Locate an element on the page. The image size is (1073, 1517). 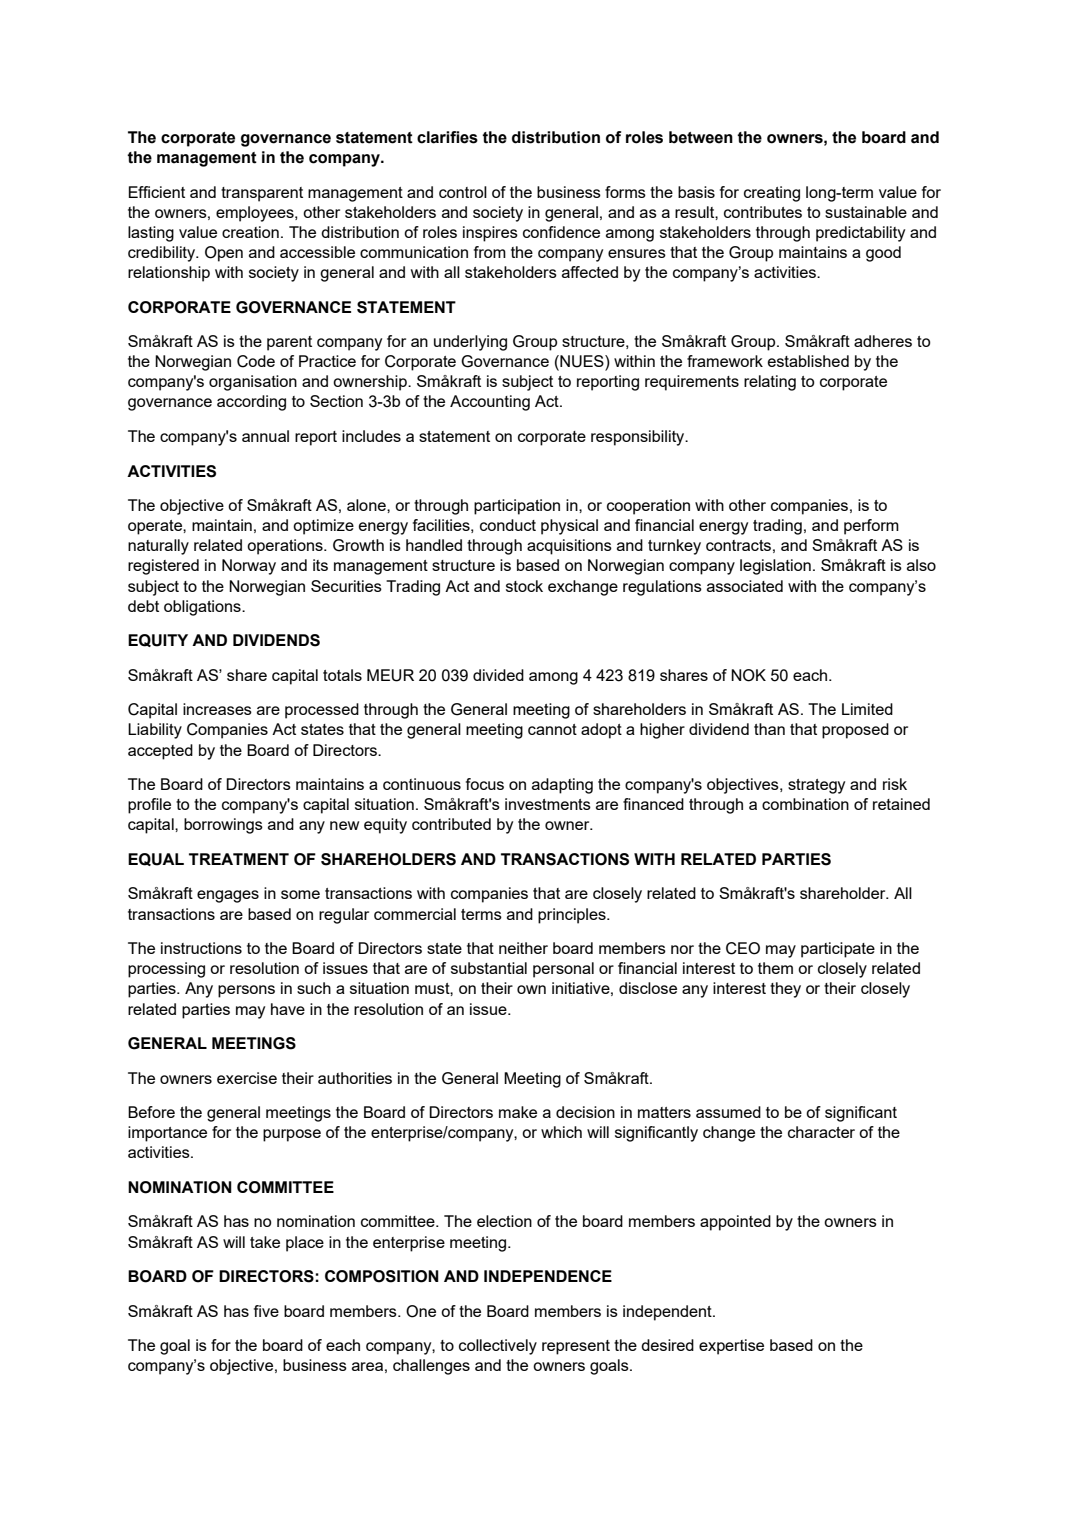
neither is located at coordinates (523, 948).
